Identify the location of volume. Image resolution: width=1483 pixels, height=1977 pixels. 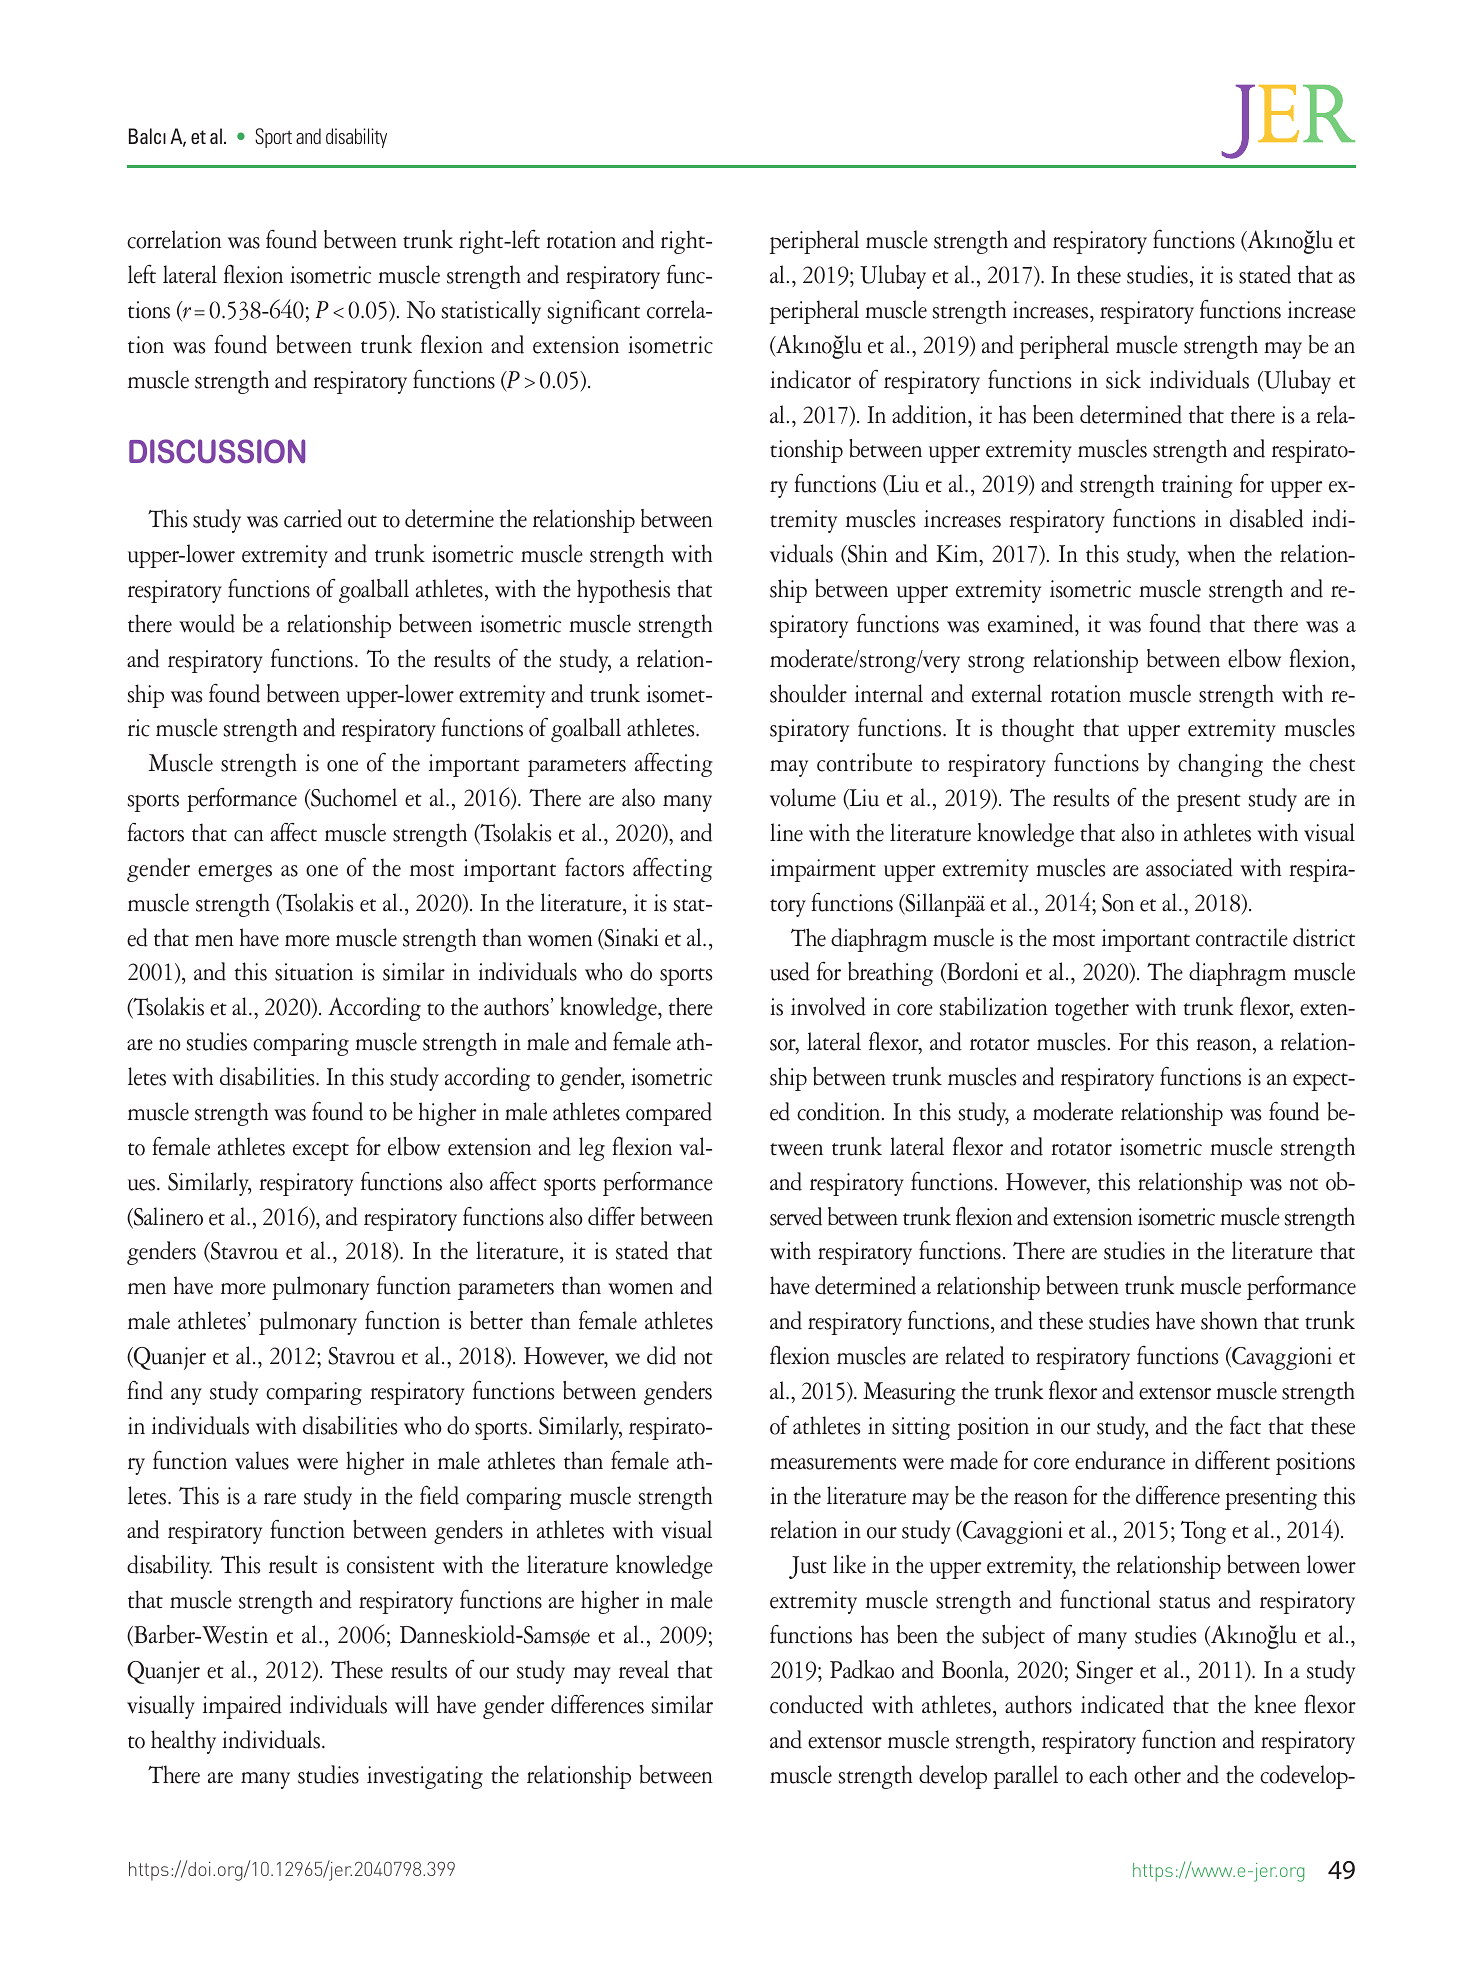
(803, 797).
